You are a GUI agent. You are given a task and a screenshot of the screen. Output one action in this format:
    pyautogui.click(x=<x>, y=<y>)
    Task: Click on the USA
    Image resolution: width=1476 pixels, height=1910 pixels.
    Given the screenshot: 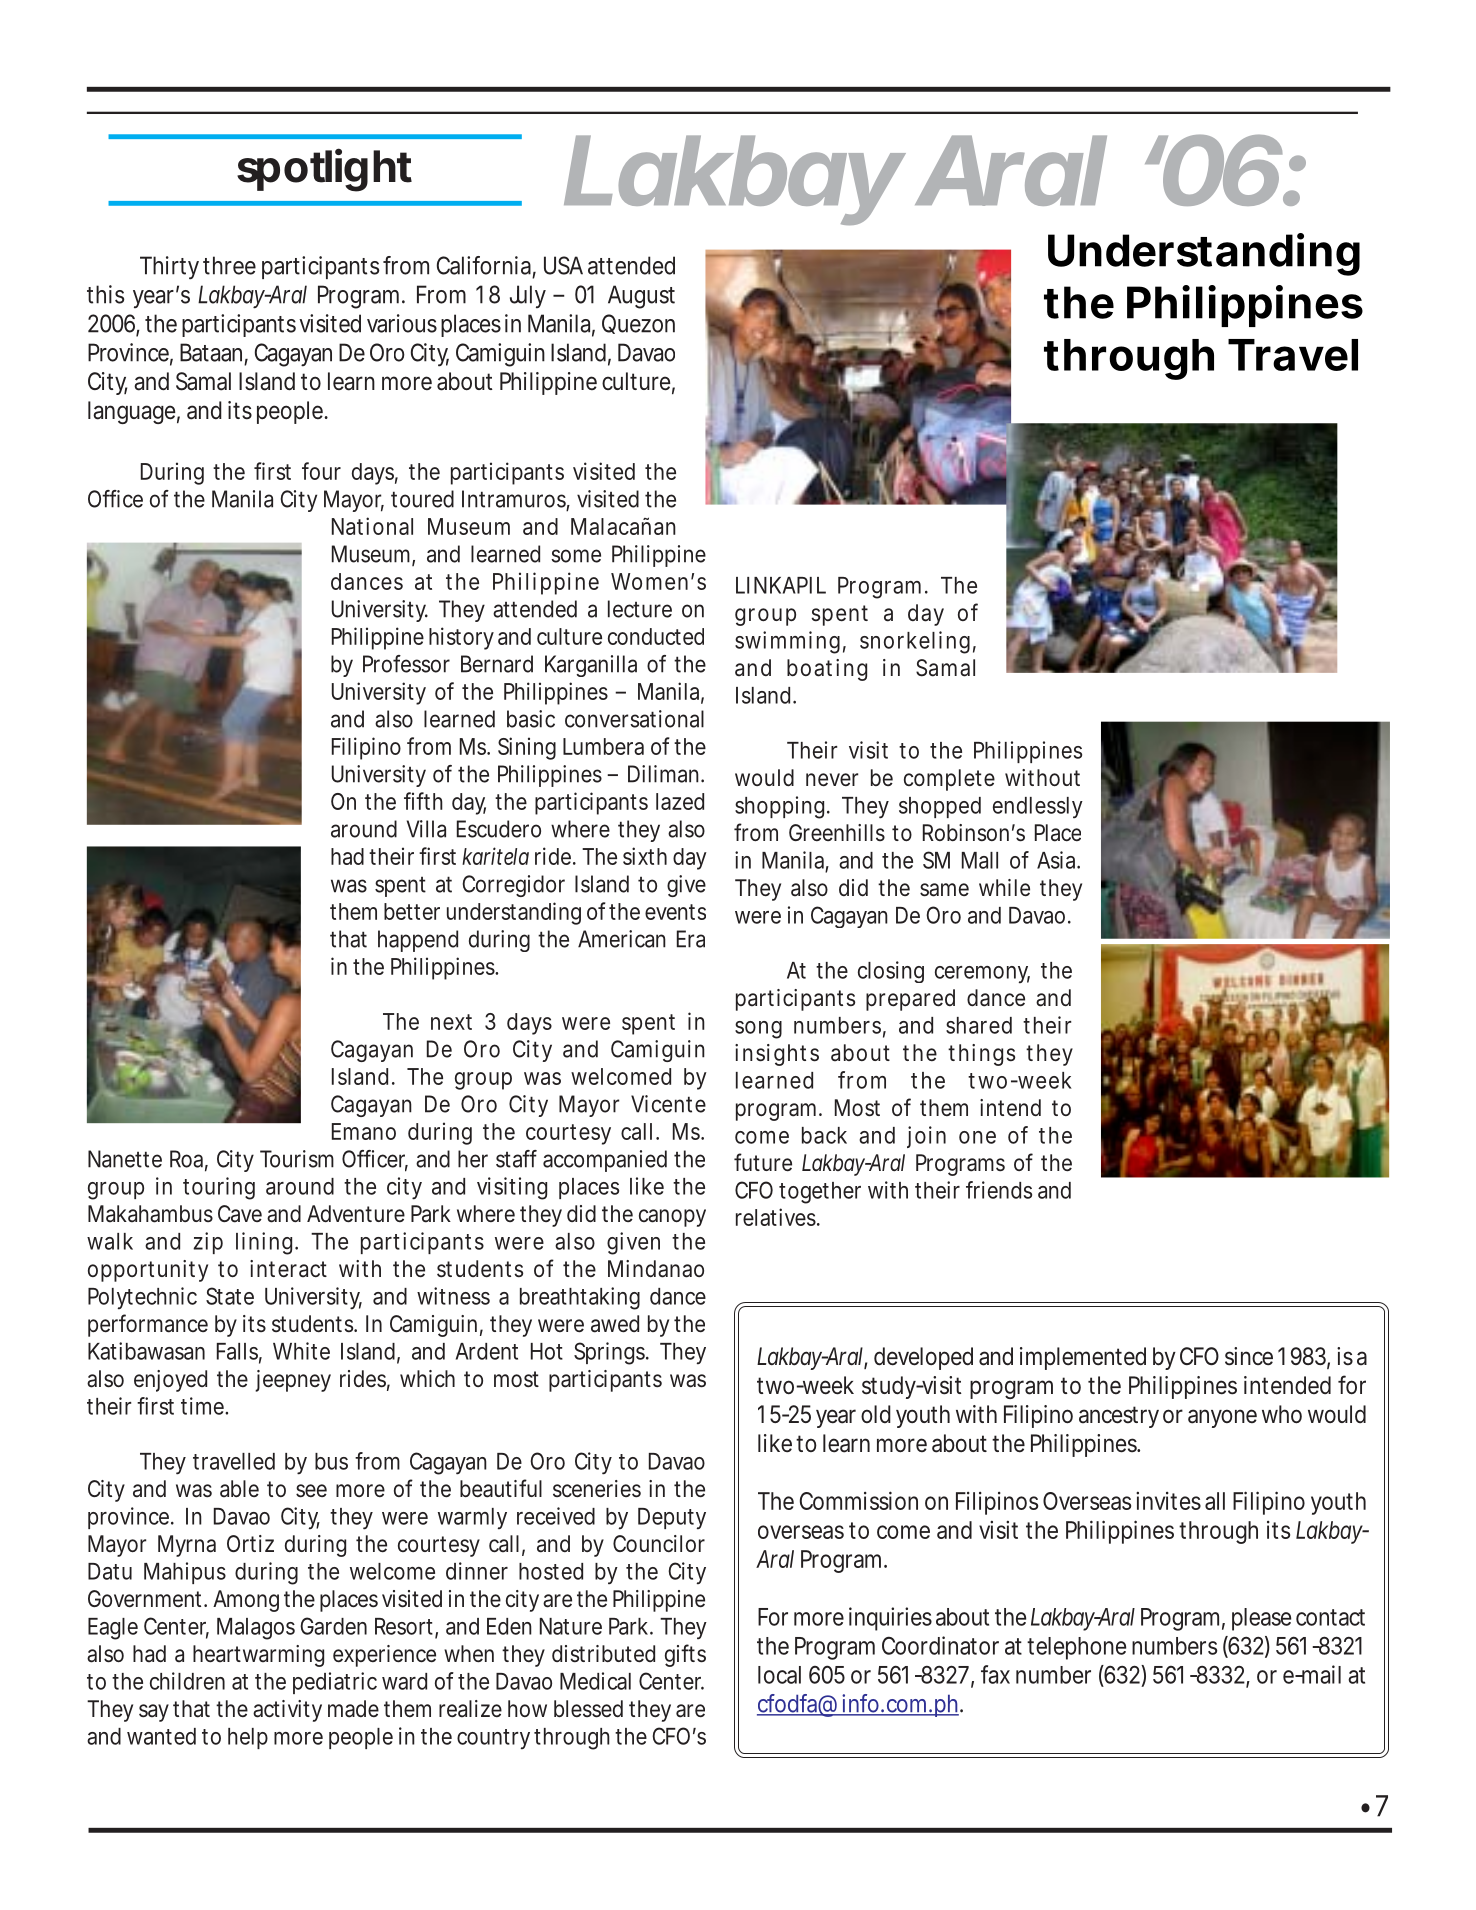 What is the action you would take?
    pyautogui.click(x=563, y=265)
